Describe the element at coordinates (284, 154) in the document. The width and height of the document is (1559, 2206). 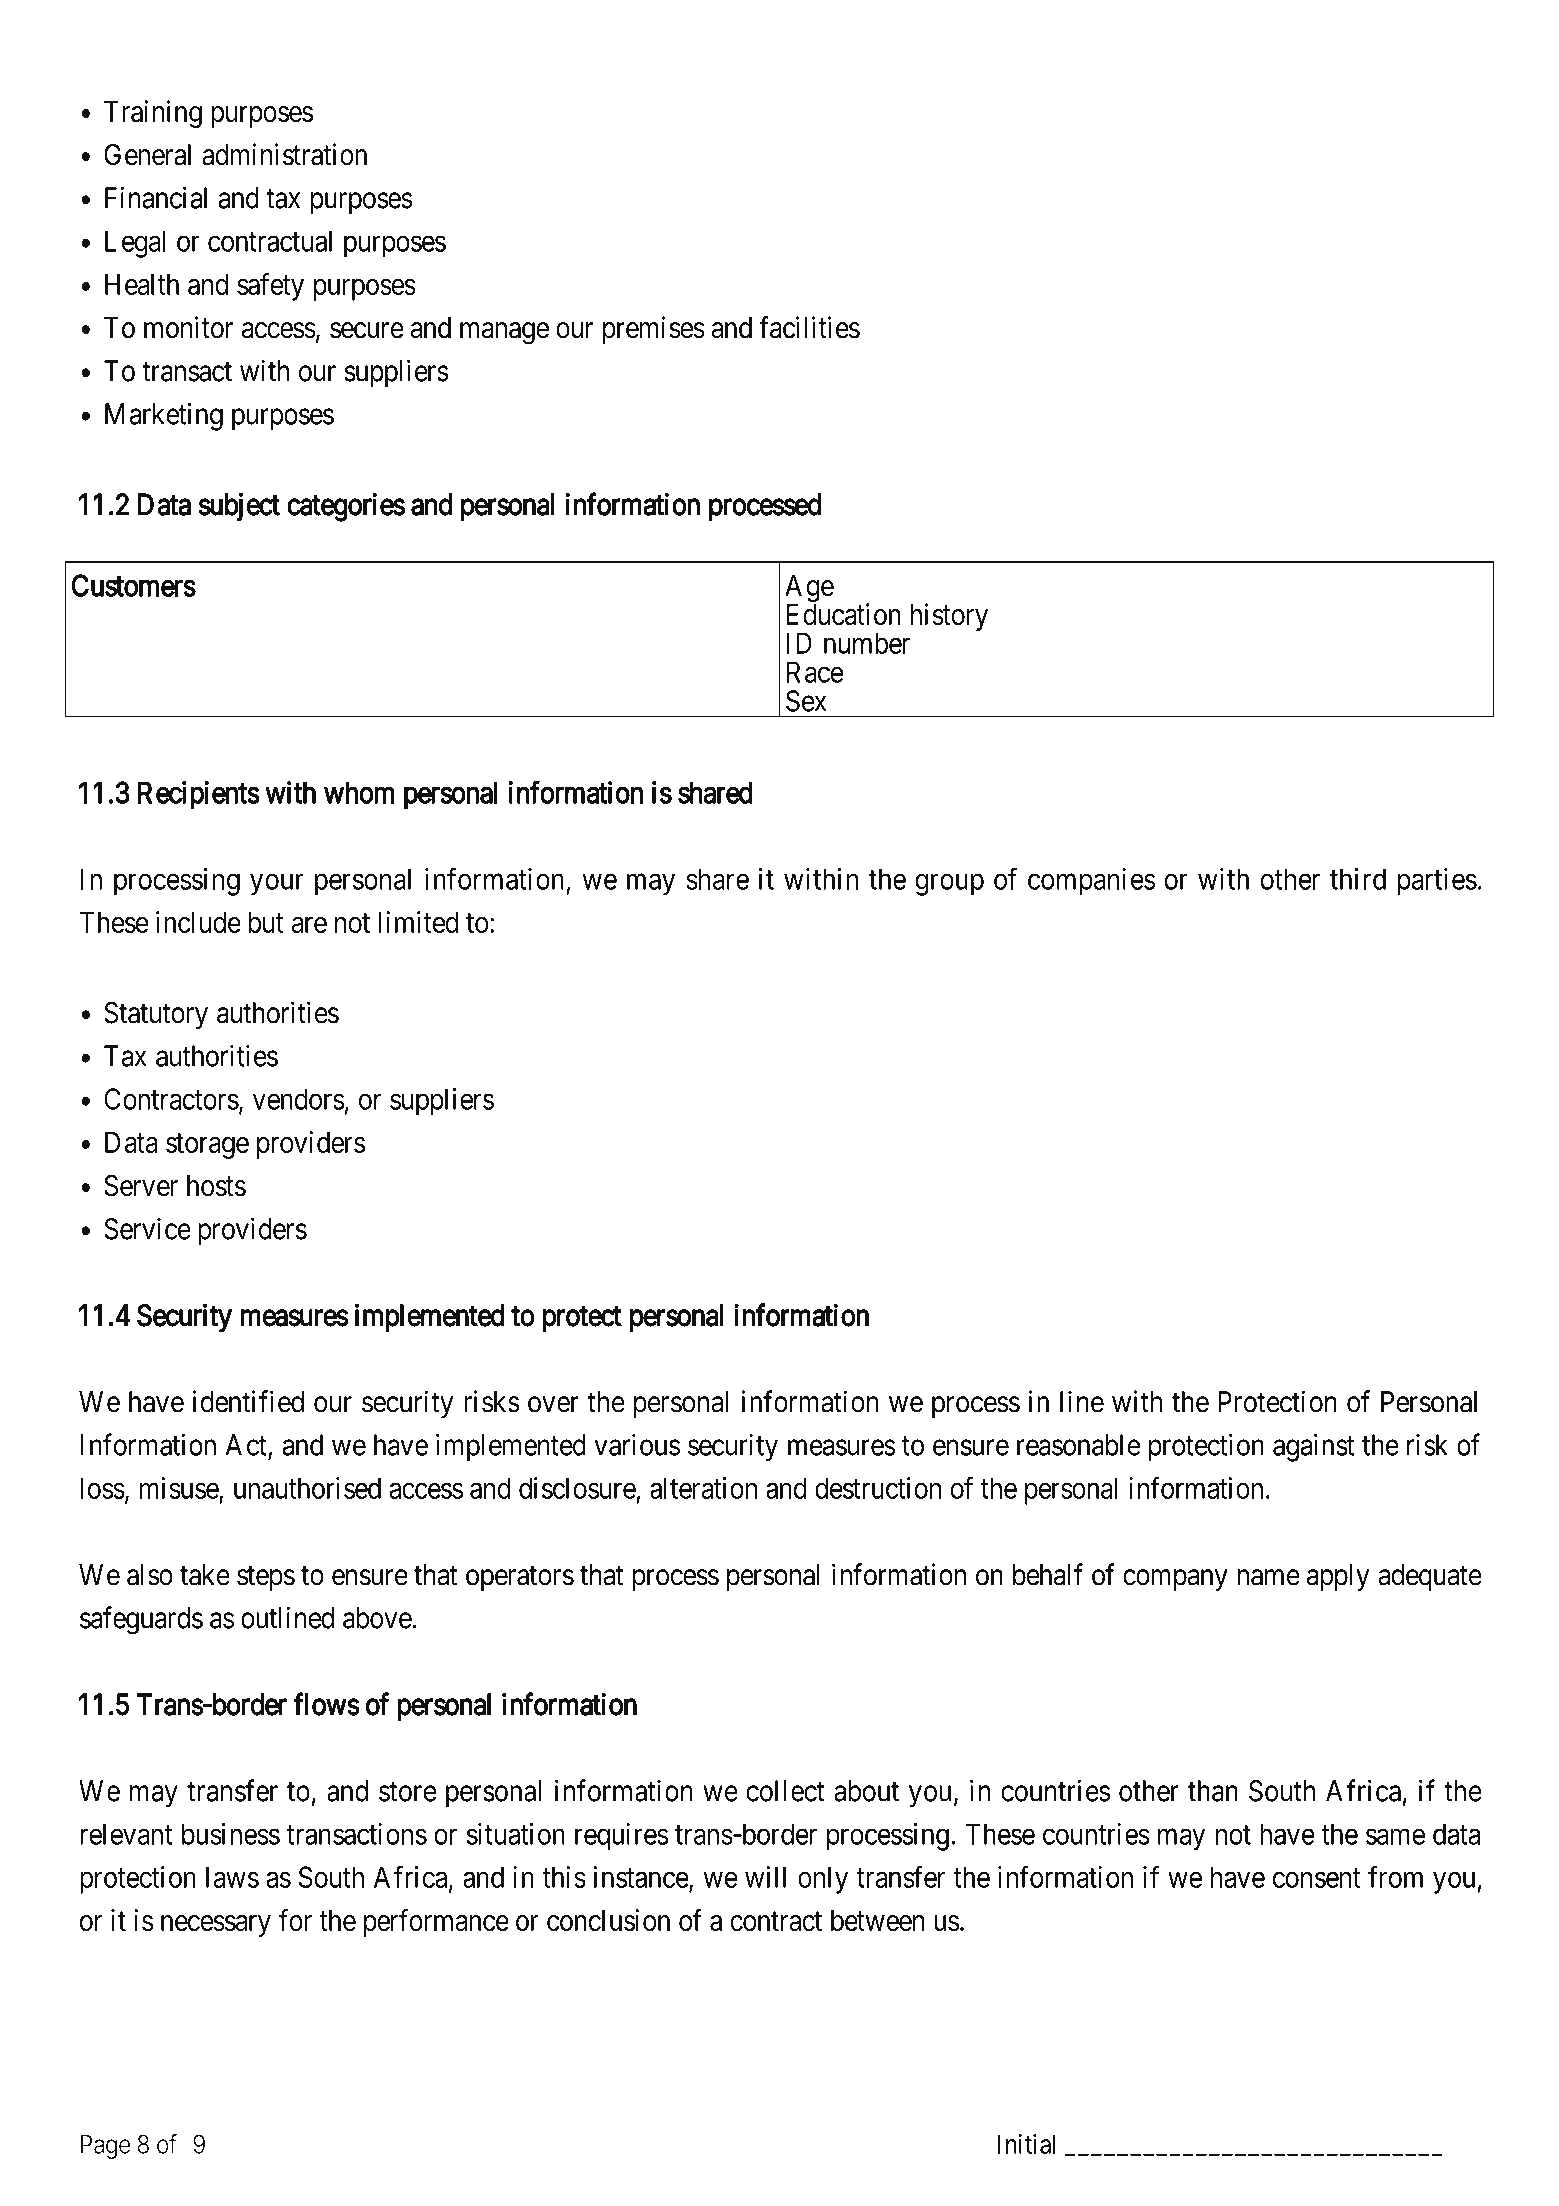
I see `administration` at that location.
